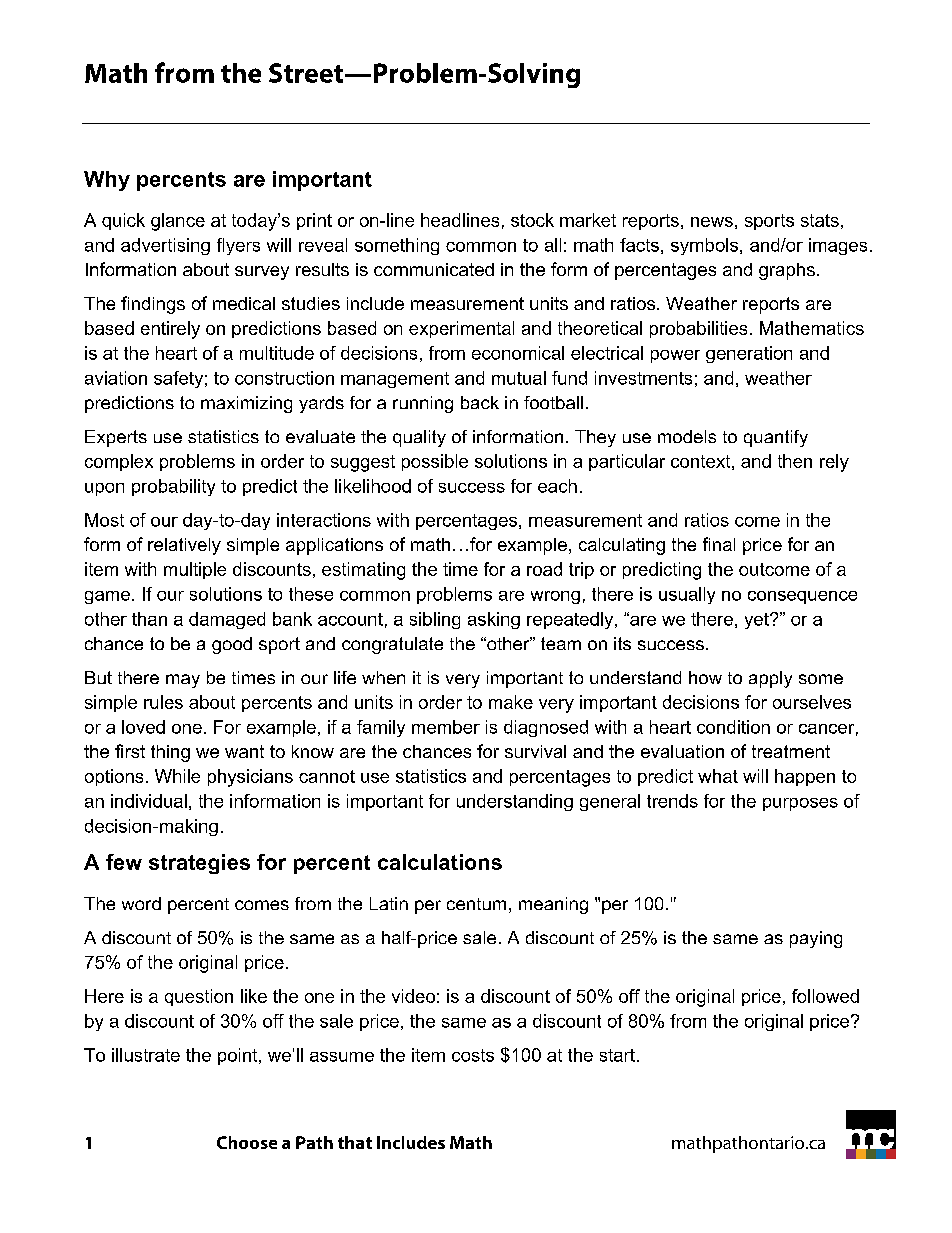 The height and width of the screenshot is (1233, 952). Describe the element at coordinates (816, 939) in the screenshot. I see `paying` at that location.
